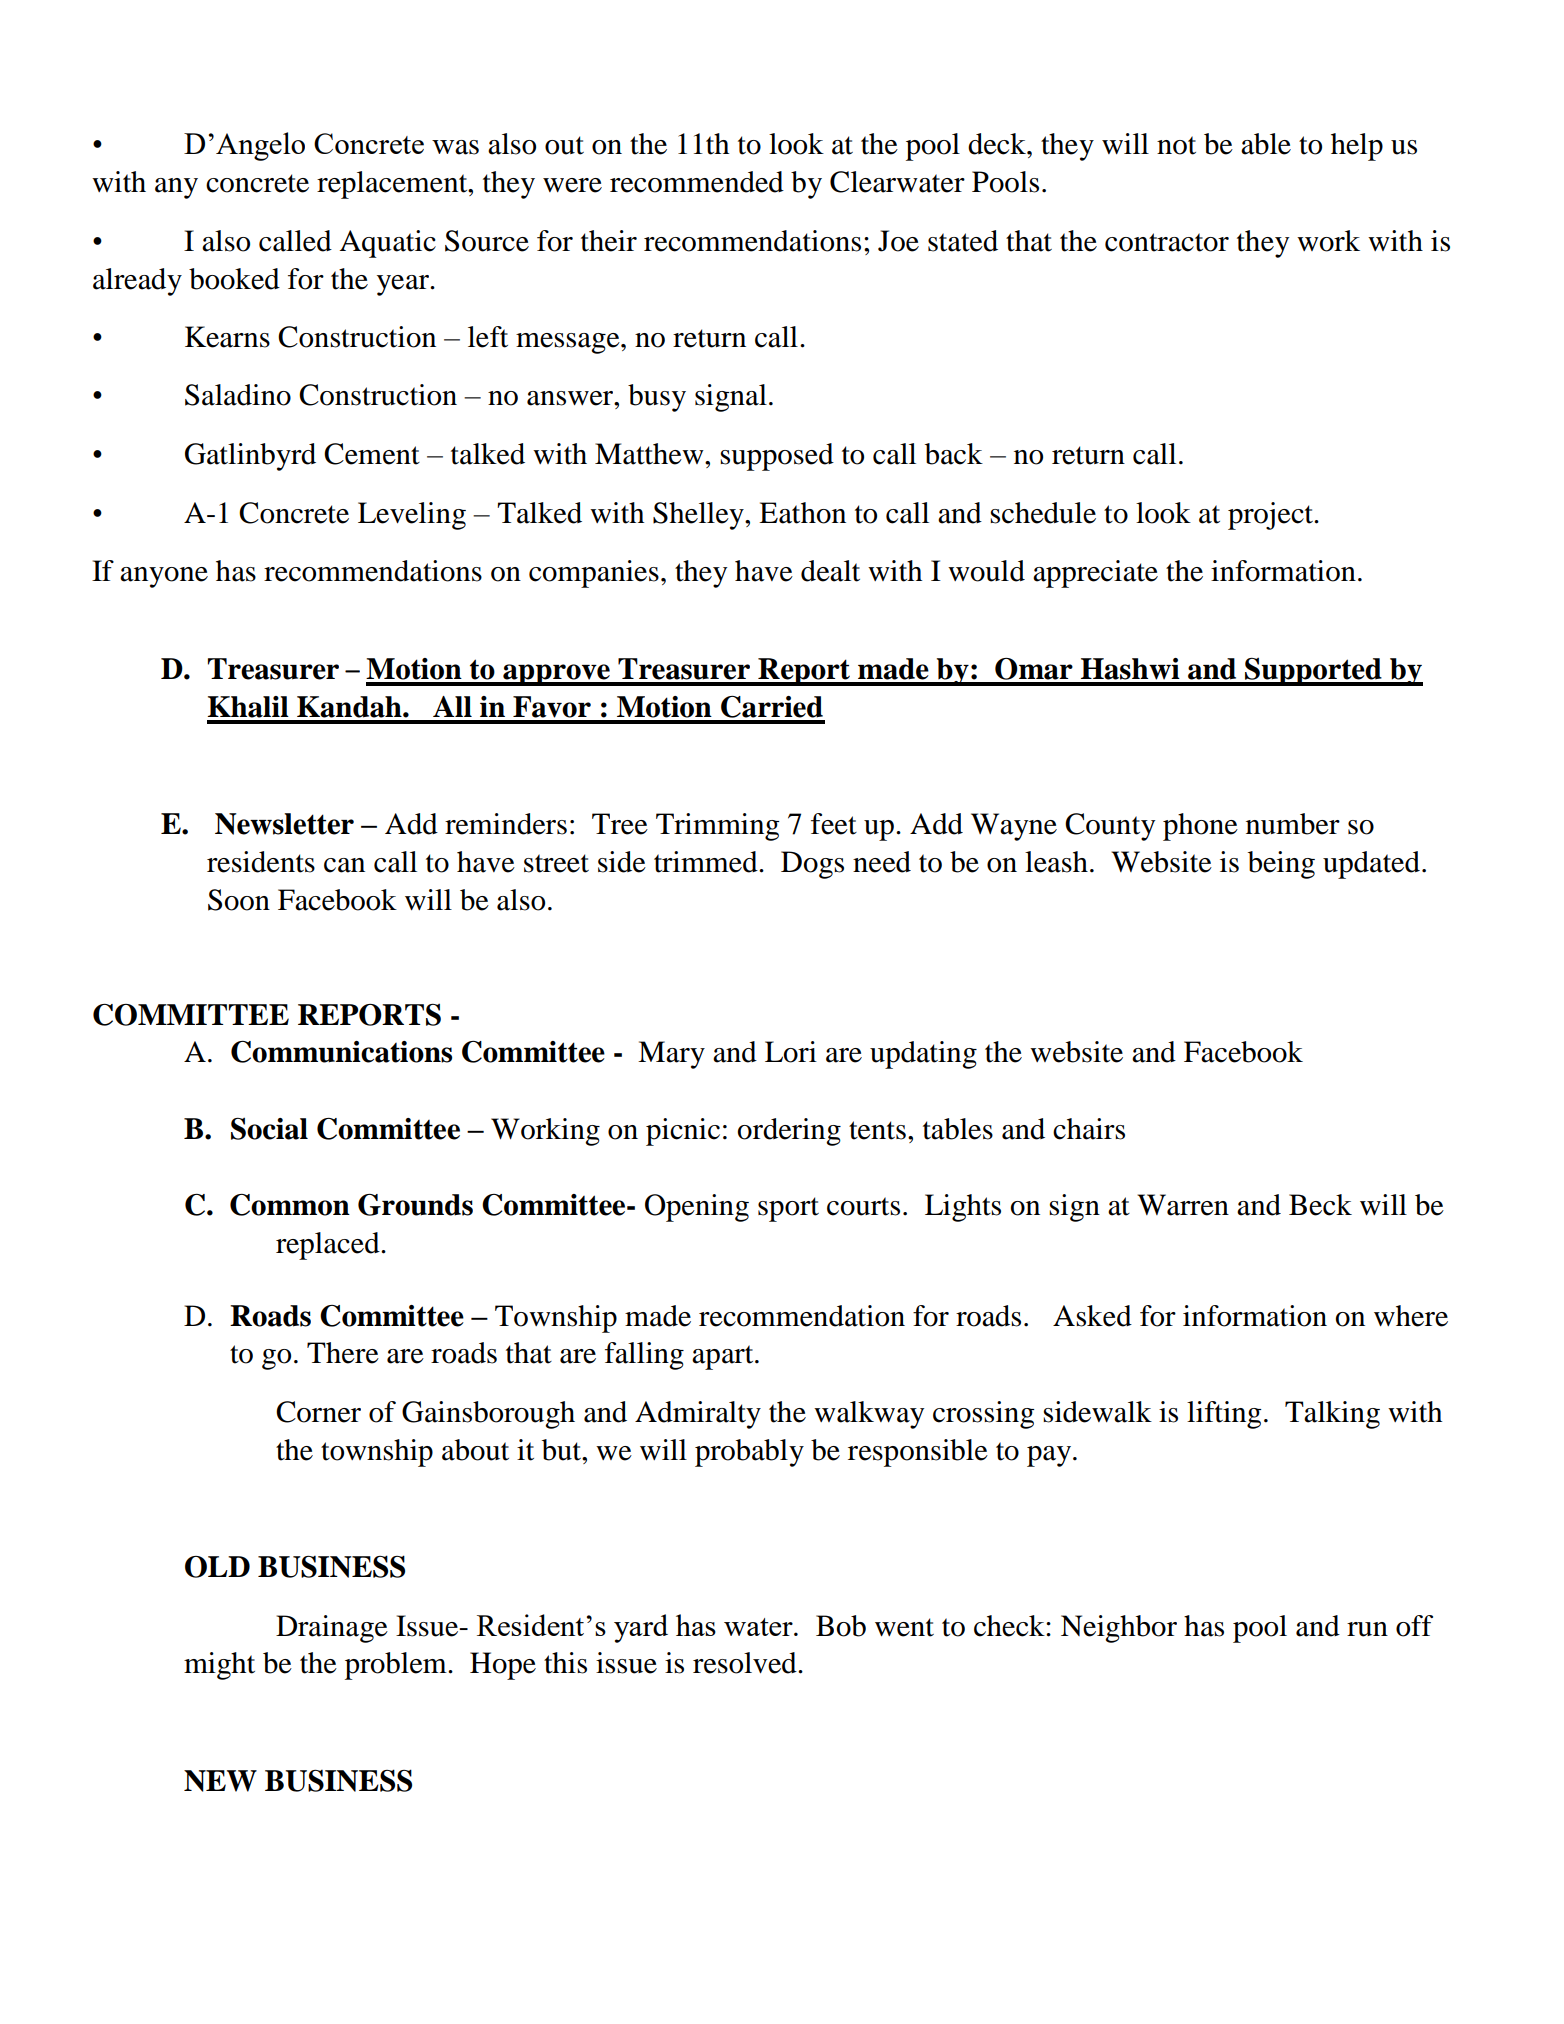 The image size is (1564, 2024). Describe the element at coordinates (1313, 671) in the screenshot. I see `Supported` at that location.
